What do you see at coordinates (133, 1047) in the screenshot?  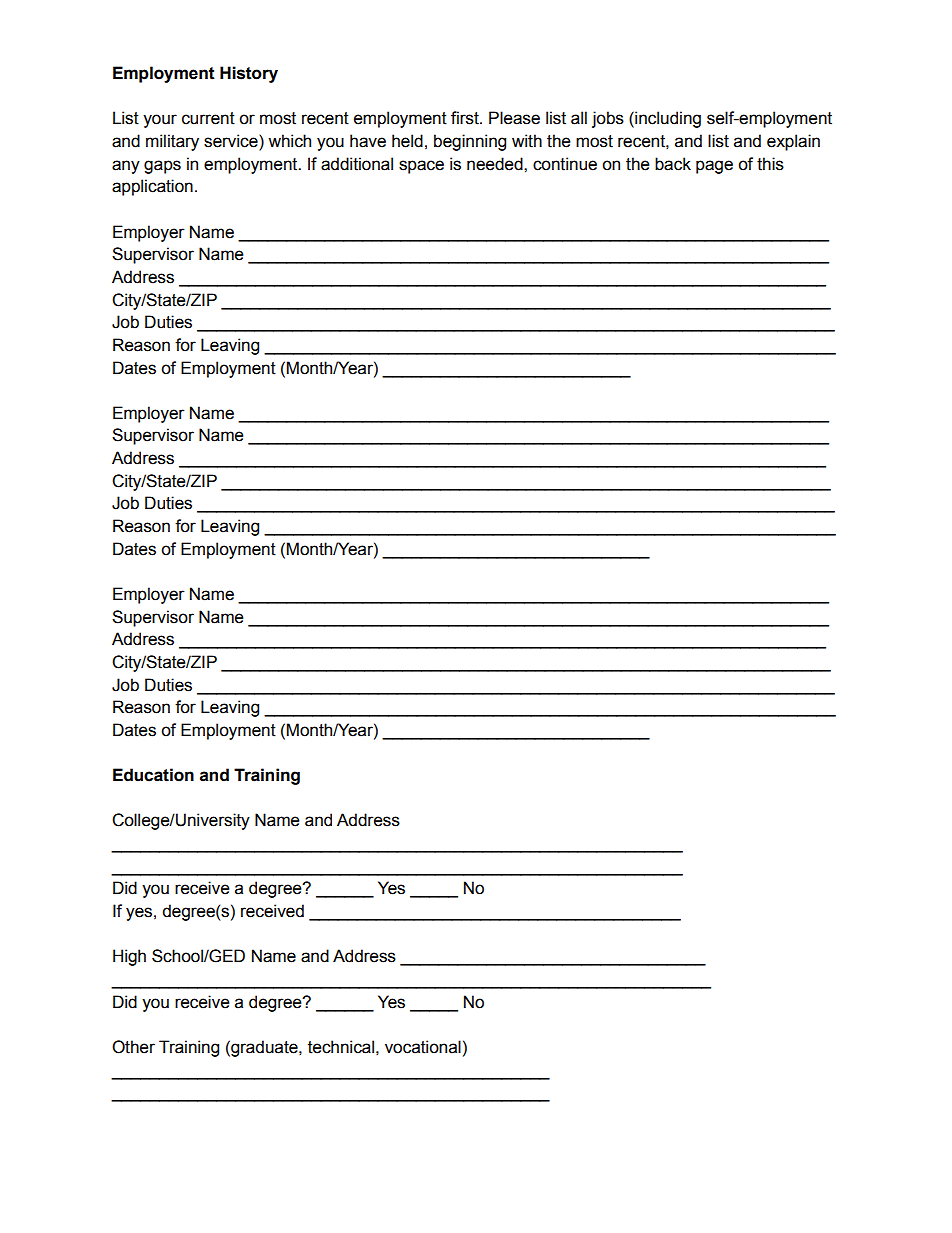 I see `Other` at bounding box center [133, 1047].
